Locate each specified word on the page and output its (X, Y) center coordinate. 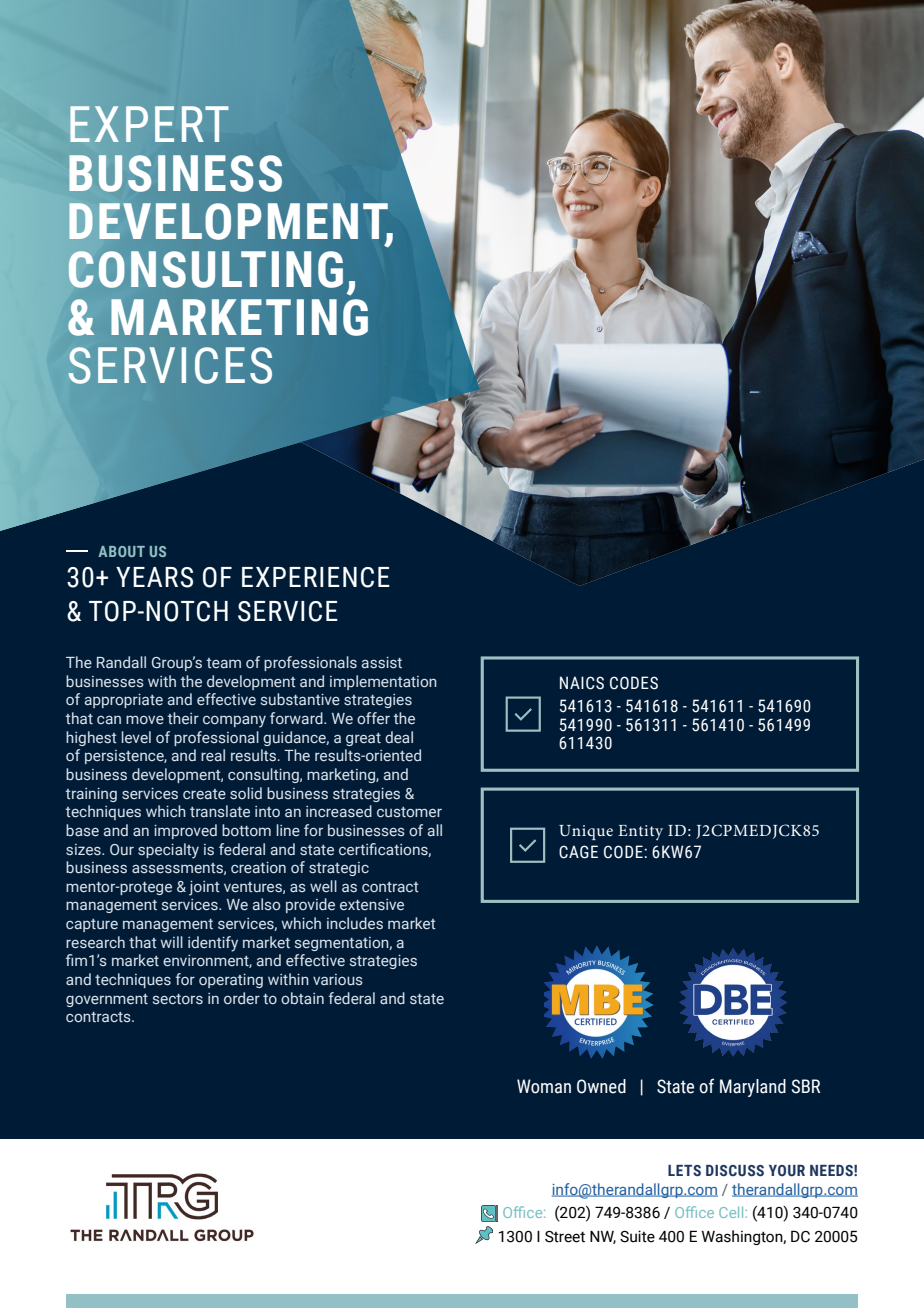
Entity (640, 833)
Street (565, 1237)
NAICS (582, 683)
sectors (178, 999)
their (183, 718)
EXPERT (149, 124)
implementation (383, 682)
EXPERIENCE (316, 577)
